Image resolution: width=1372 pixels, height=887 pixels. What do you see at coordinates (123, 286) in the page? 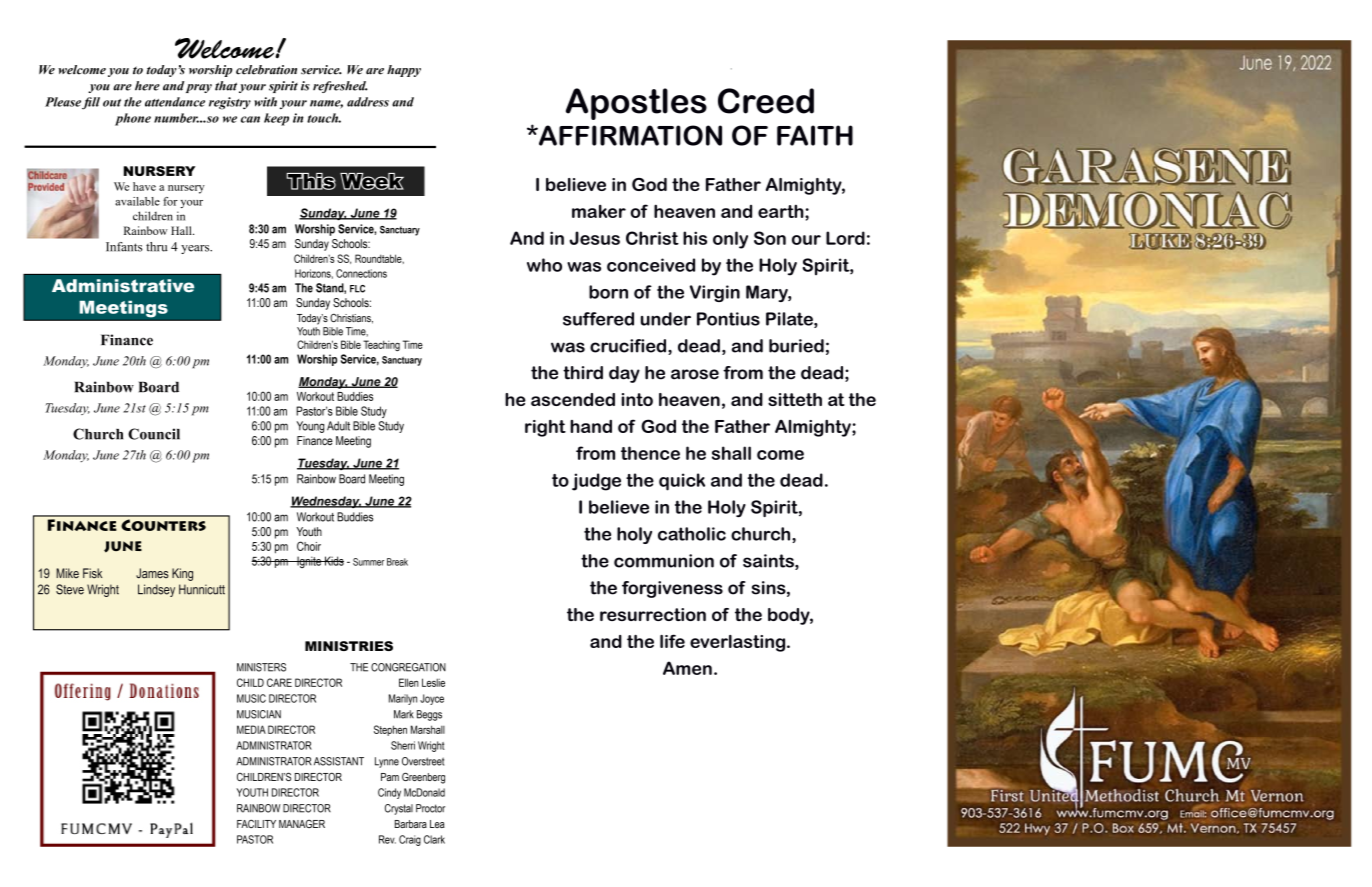
I see `Administrative` at bounding box center [123, 286].
